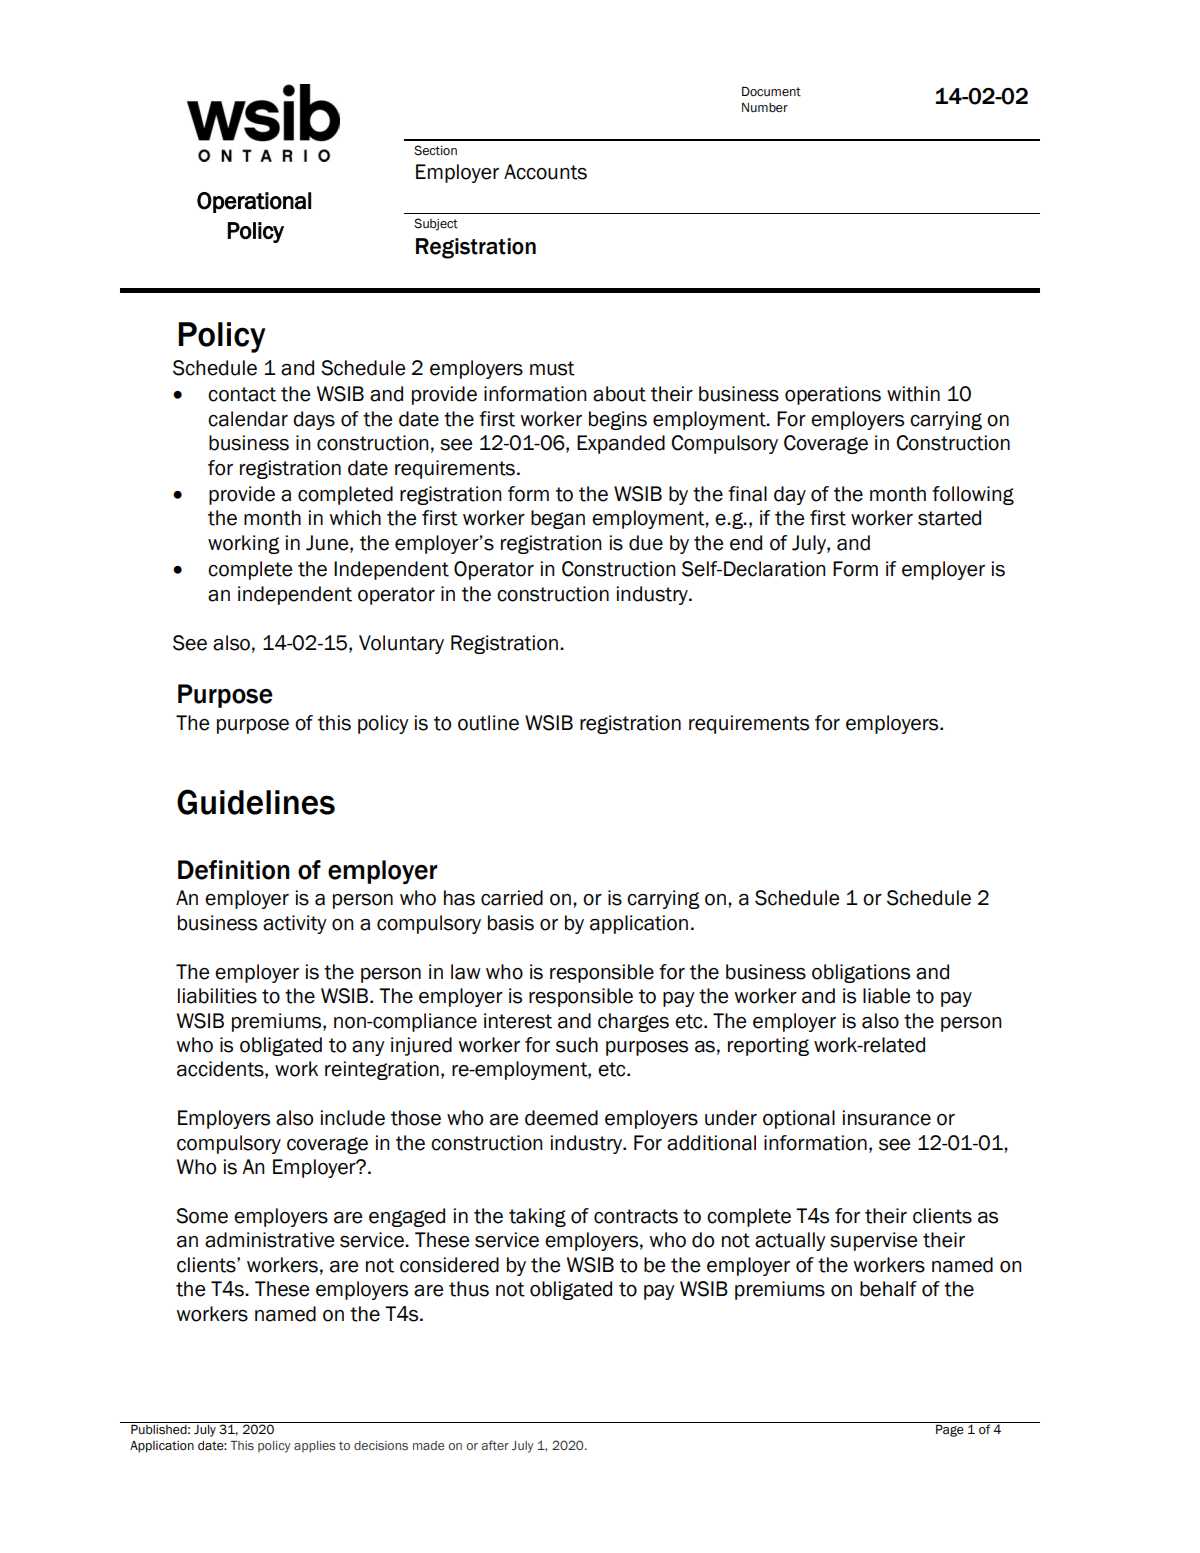 Image resolution: width=1200 pixels, height=1553 pixels. I want to click on days, so click(314, 420).
